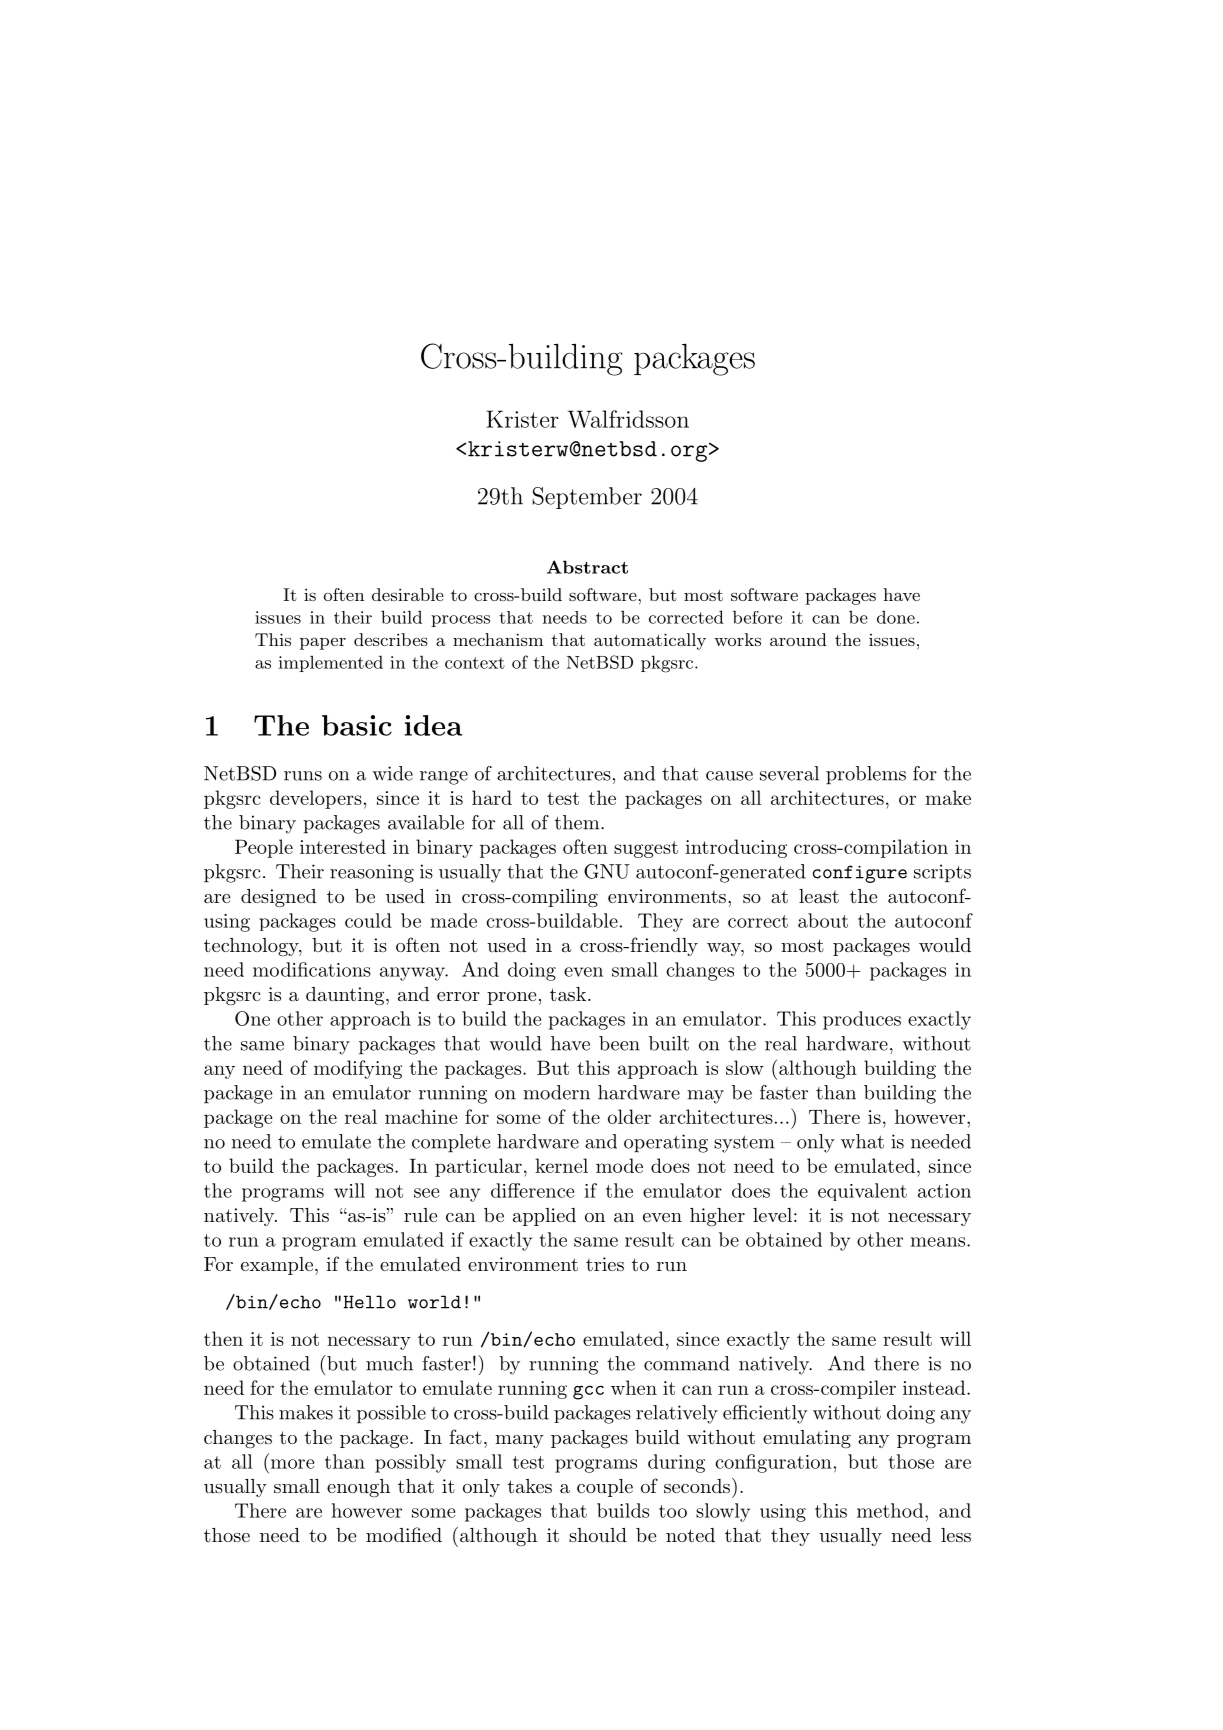 The height and width of the image is (1730, 1223). Describe the element at coordinates (346, 996) in the image. I see `daunting` at that location.
